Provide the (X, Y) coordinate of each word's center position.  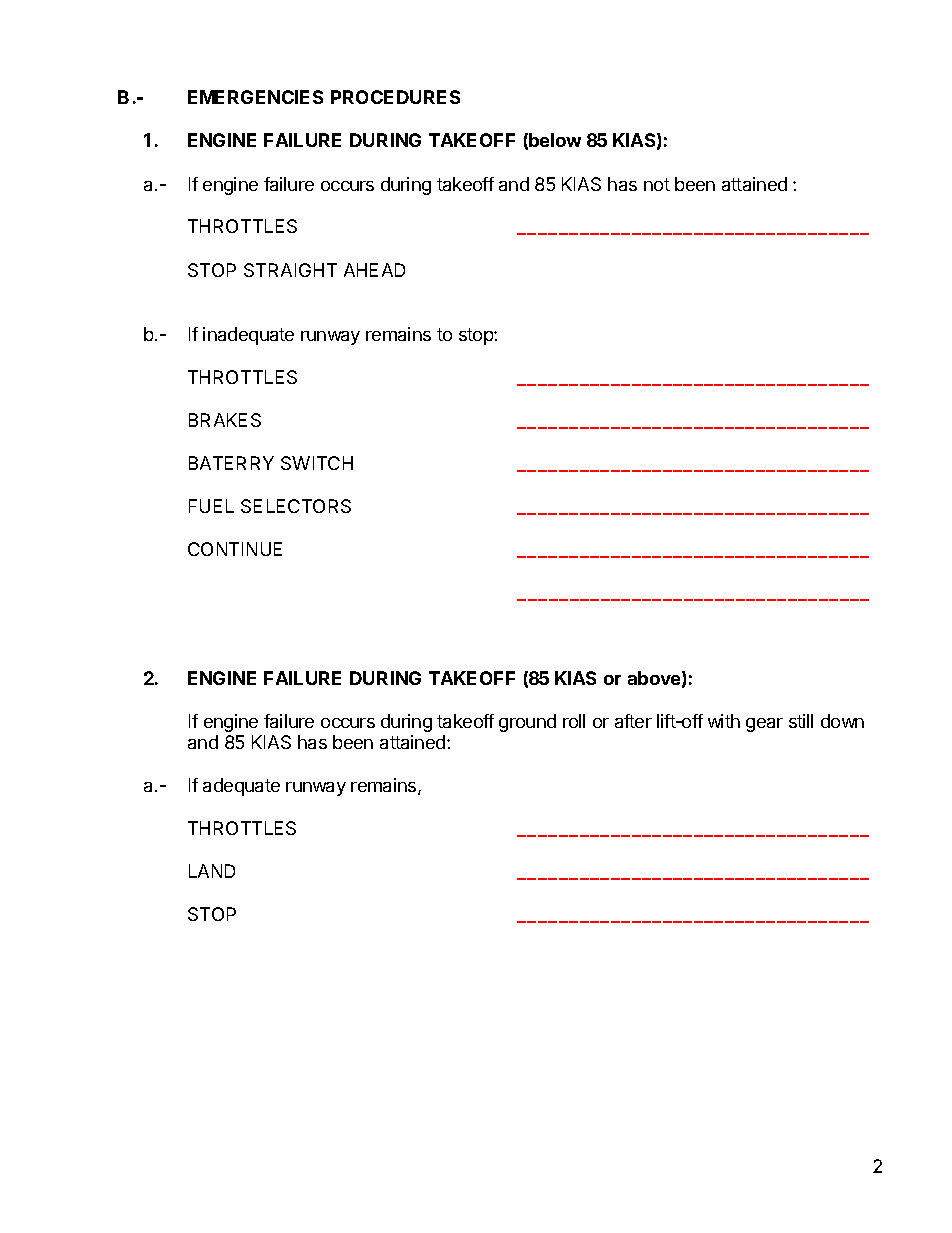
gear (764, 725)
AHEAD (374, 270)
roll (574, 721)
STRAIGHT (290, 270)
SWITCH (317, 463)
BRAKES (225, 420)
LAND (212, 871)
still (801, 721)
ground (527, 723)
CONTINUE (235, 549)
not (657, 184)
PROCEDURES (395, 97)
